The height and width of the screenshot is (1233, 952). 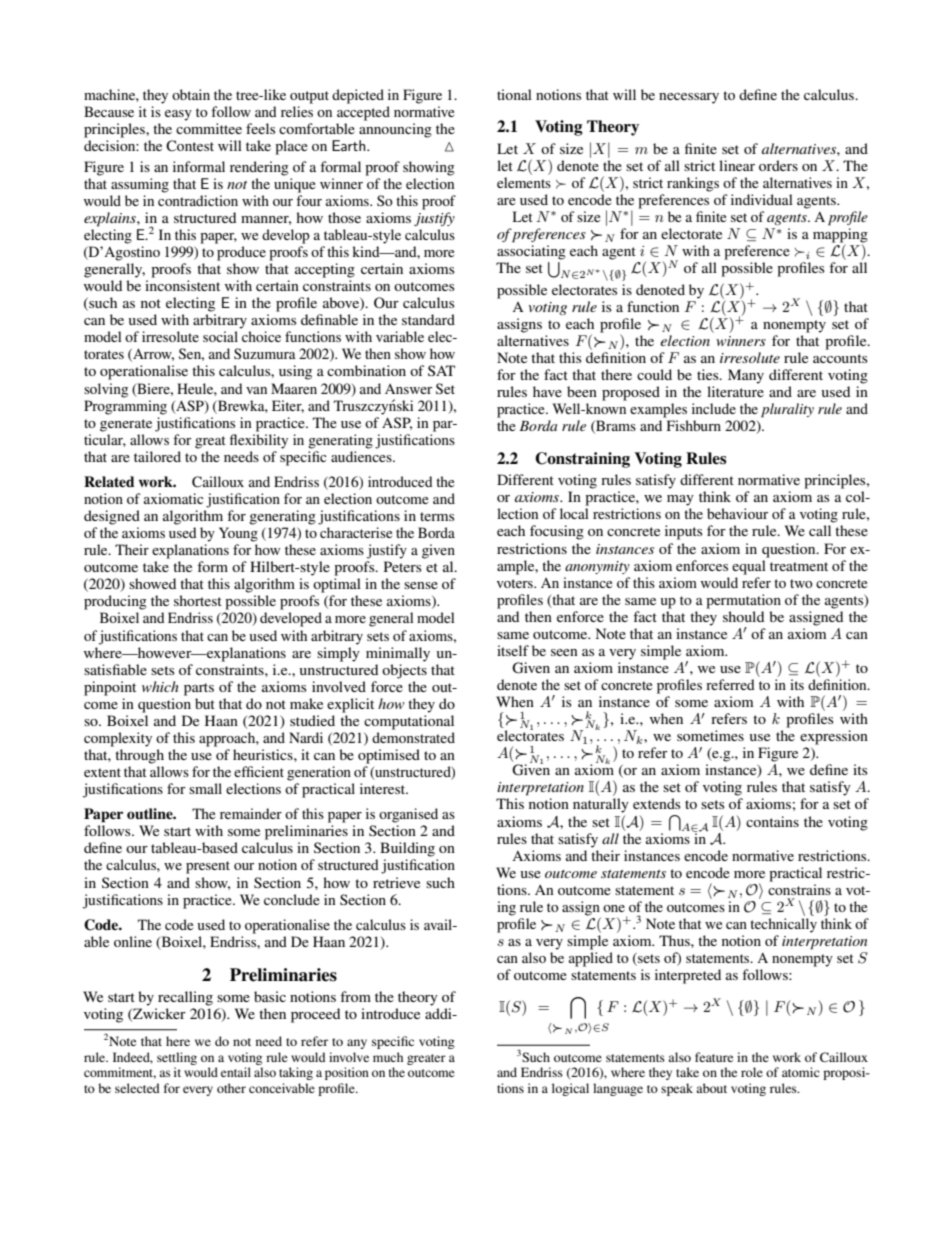 I want to click on through, so click(x=139, y=756).
